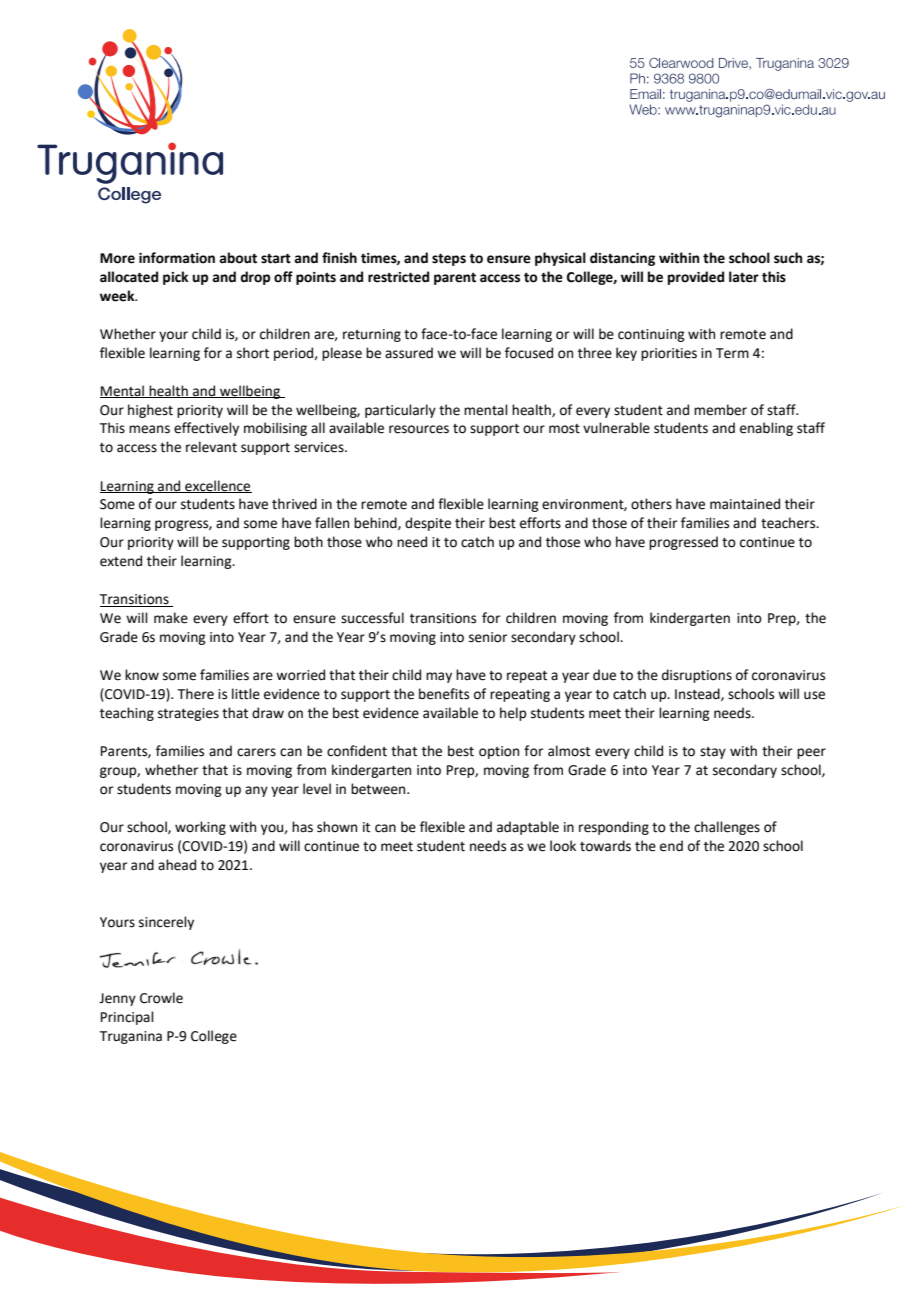 Image resolution: width=924 pixels, height=1309 pixels. I want to click on look, so click(563, 846).
